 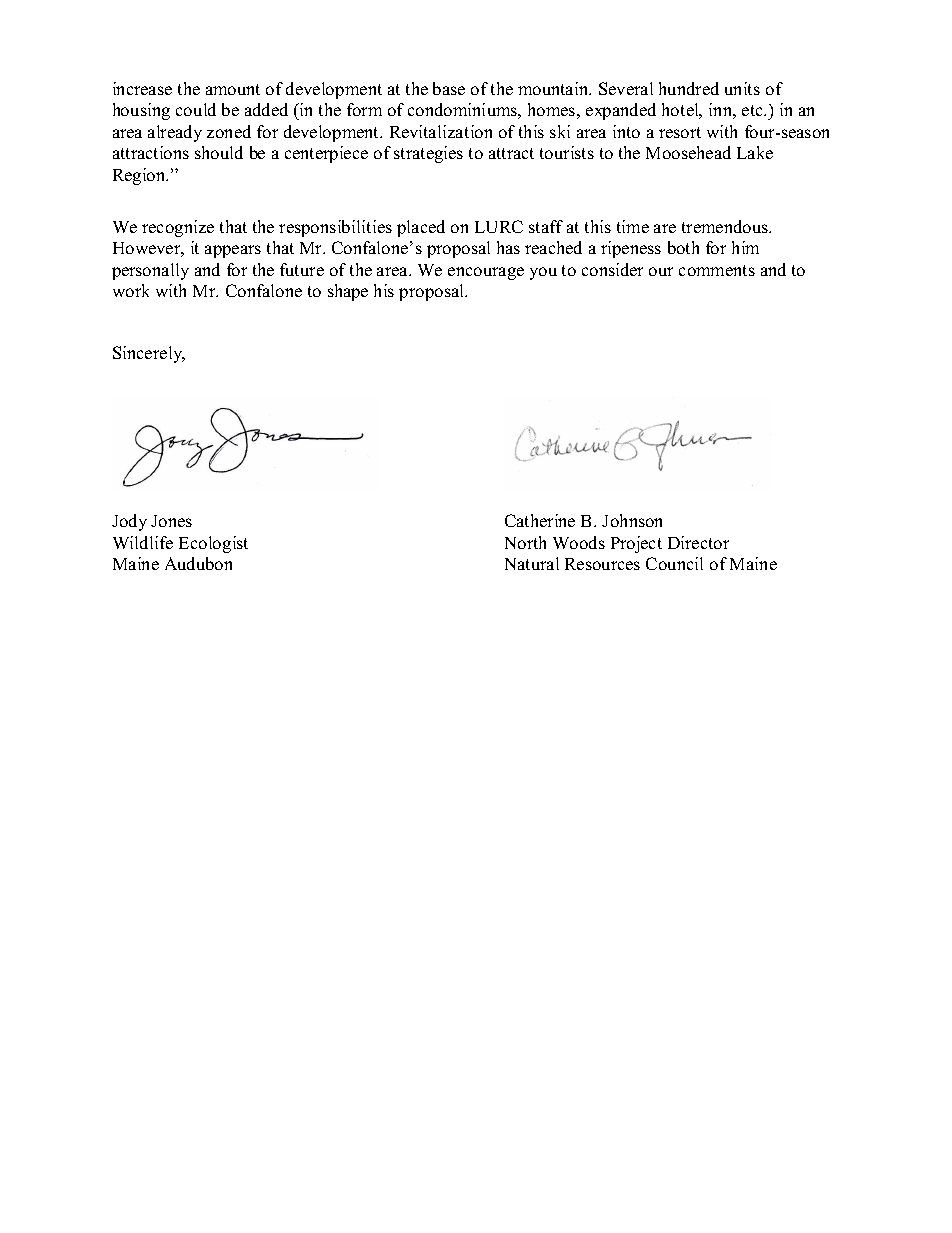 What do you see at coordinates (717, 270) in the screenshot?
I see `comments` at bounding box center [717, 270].
